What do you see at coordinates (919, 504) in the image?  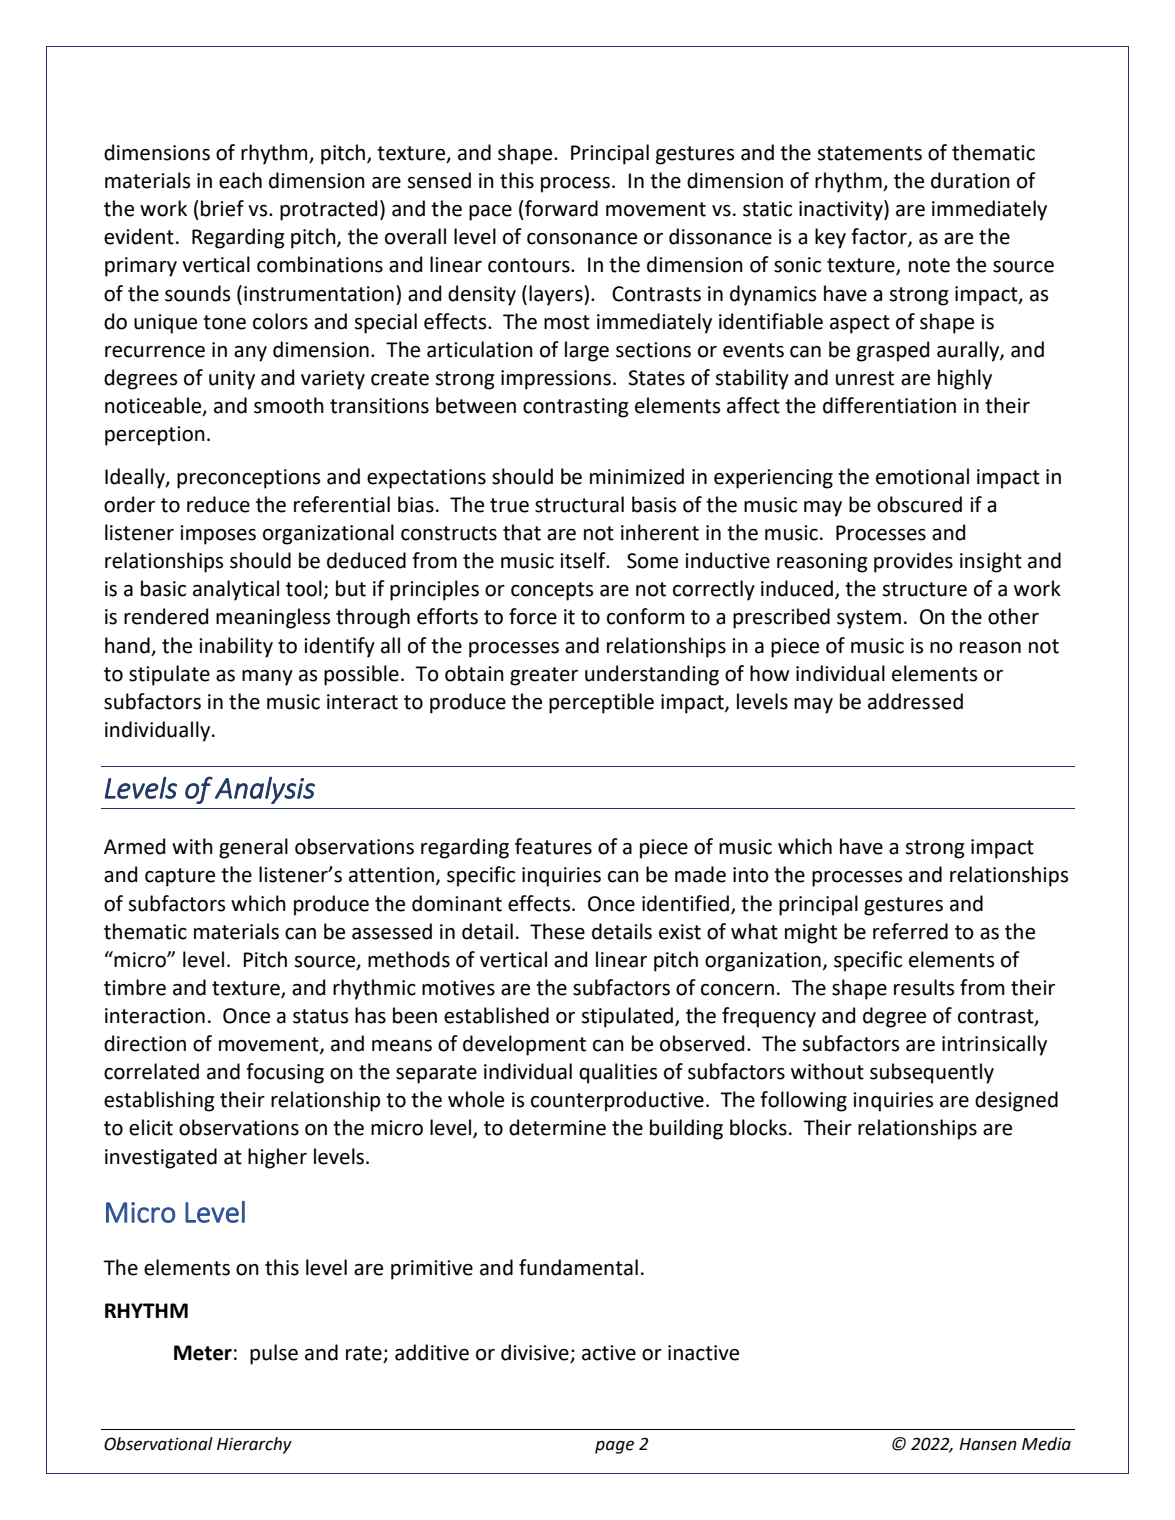 I see `obscured` at bounding box center [919, 504].
